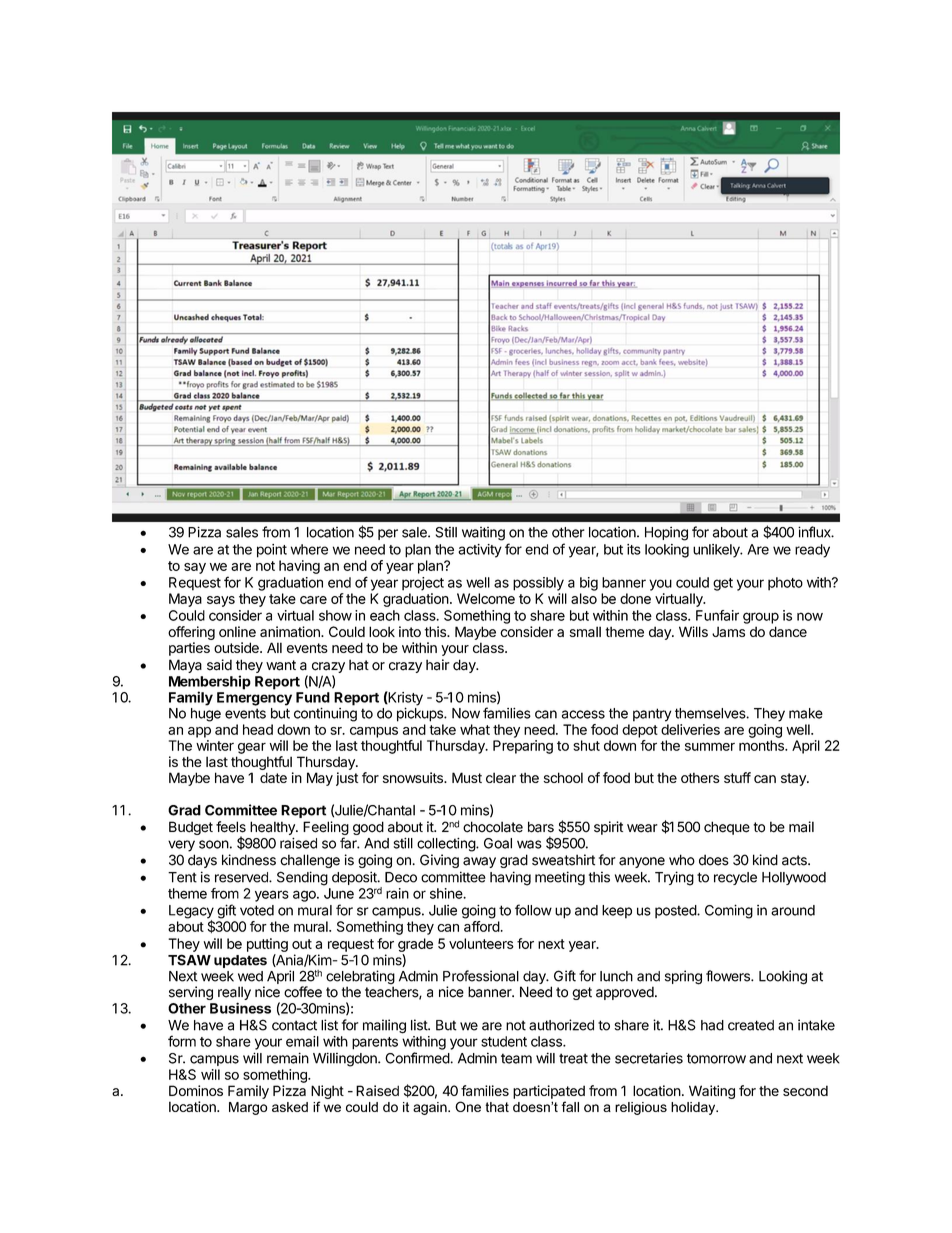 The width and height of the image is (952, 1233). I want to click on activity, so click(480, 551).
